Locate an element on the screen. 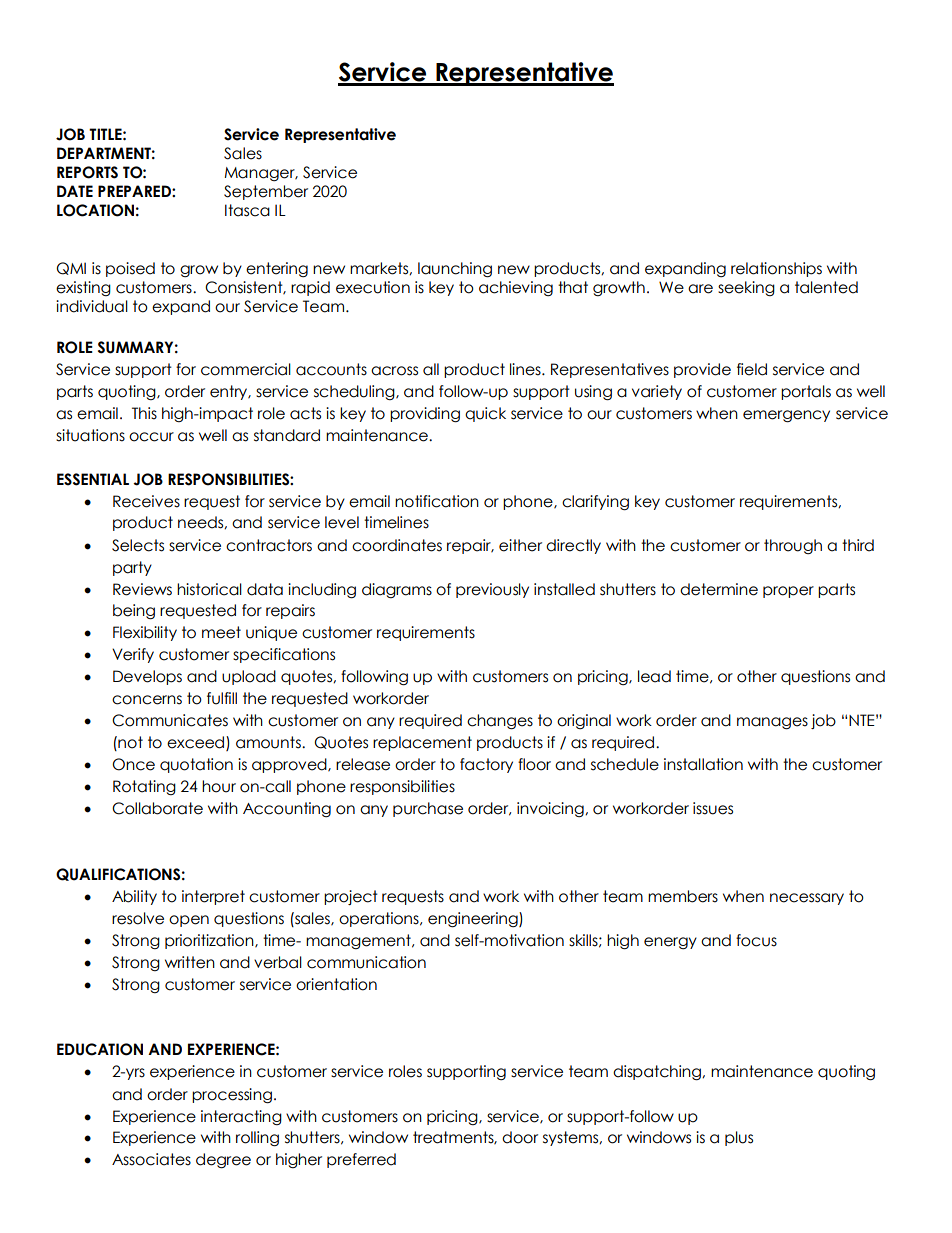 The height and width of the screenshot is (1233, 952). written is located at coordinates (190, 962).
